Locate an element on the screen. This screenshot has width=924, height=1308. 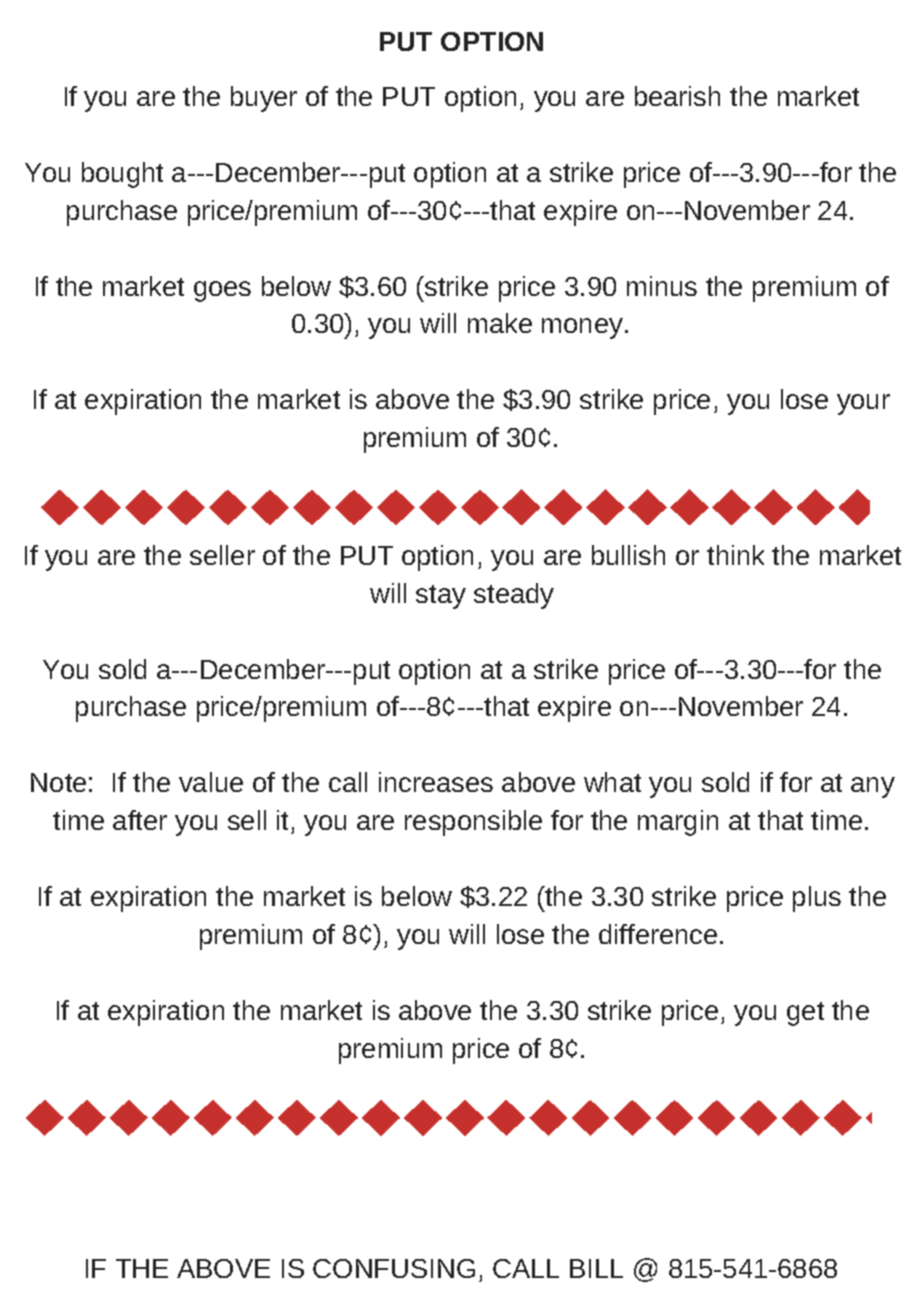
CONFUSING is located at coordinates (394, 1268).
